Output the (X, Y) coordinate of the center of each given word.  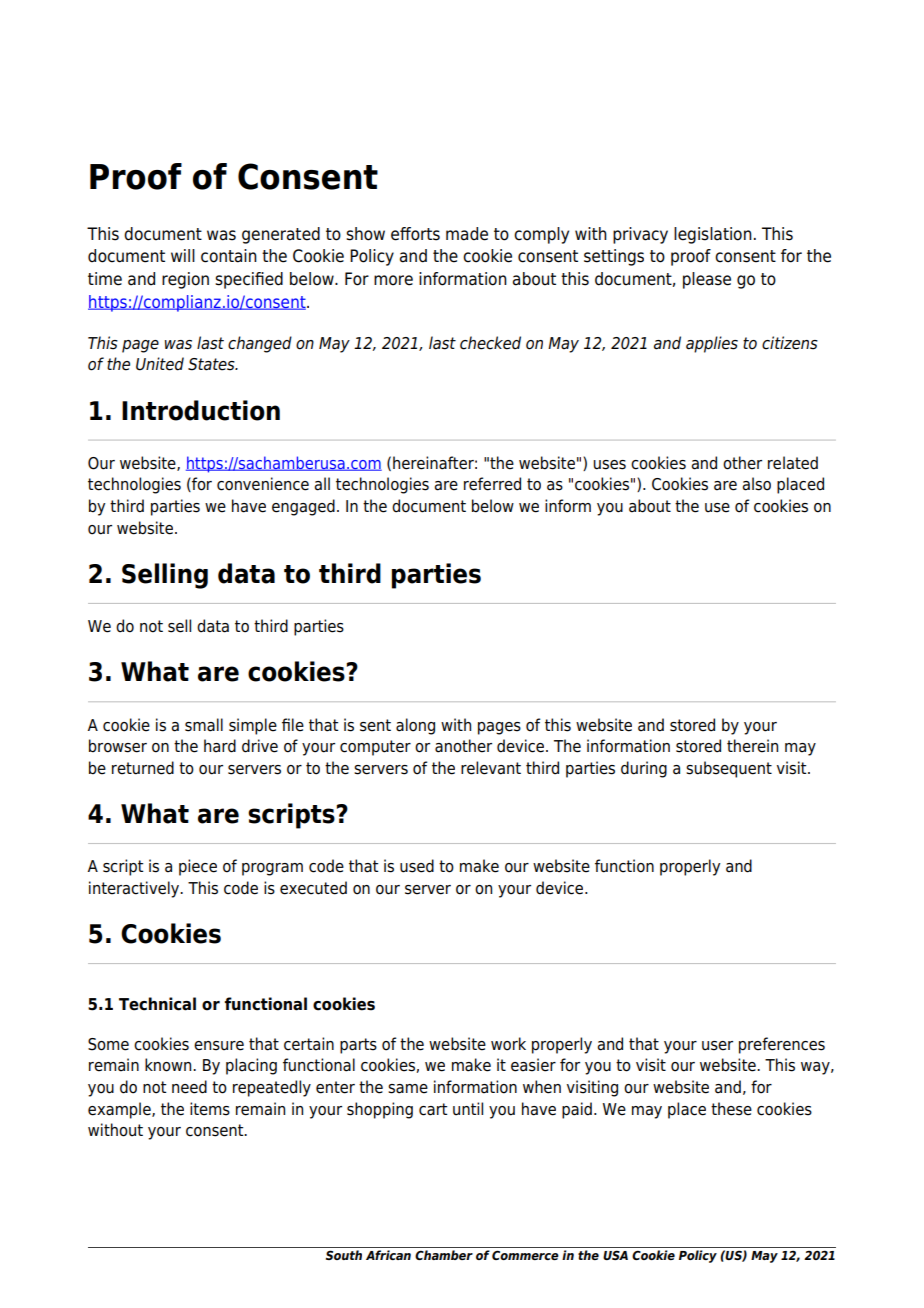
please (707, 280)
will (183, 255)
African (388, 1255)
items (210, 1109)
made (467, 234)
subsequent (729, 769)
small (204, 725)
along (415, 726)
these (731, 1109)
